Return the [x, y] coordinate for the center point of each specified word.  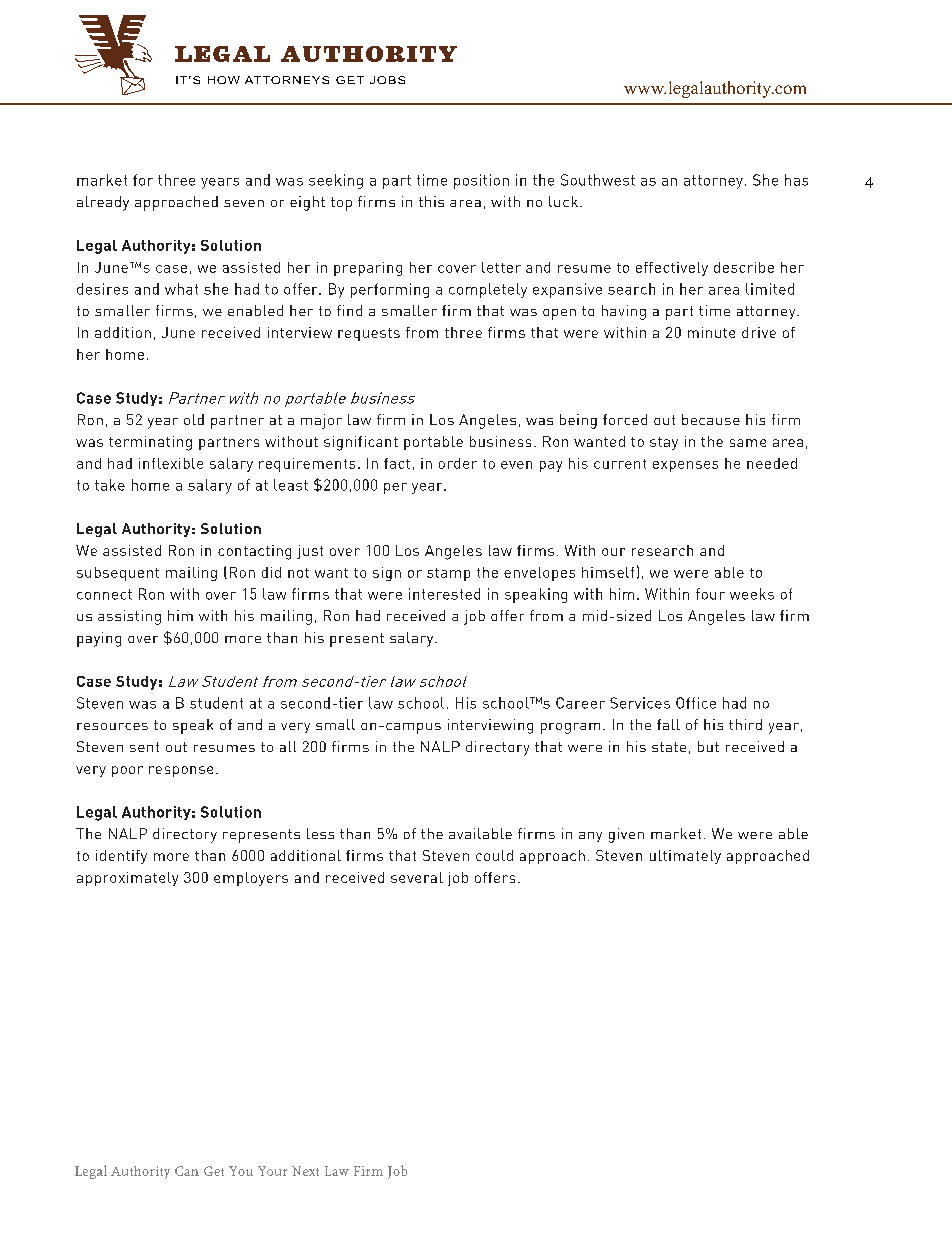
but [708, 746]
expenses [685, 466]
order [458, 463]
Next [305, 1171]
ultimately [685, 857]
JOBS [387, 80]
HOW [224, 80]
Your [272, 1171]
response [181, 771]
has [796, 180]
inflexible [171, 463]
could [494, 855]
